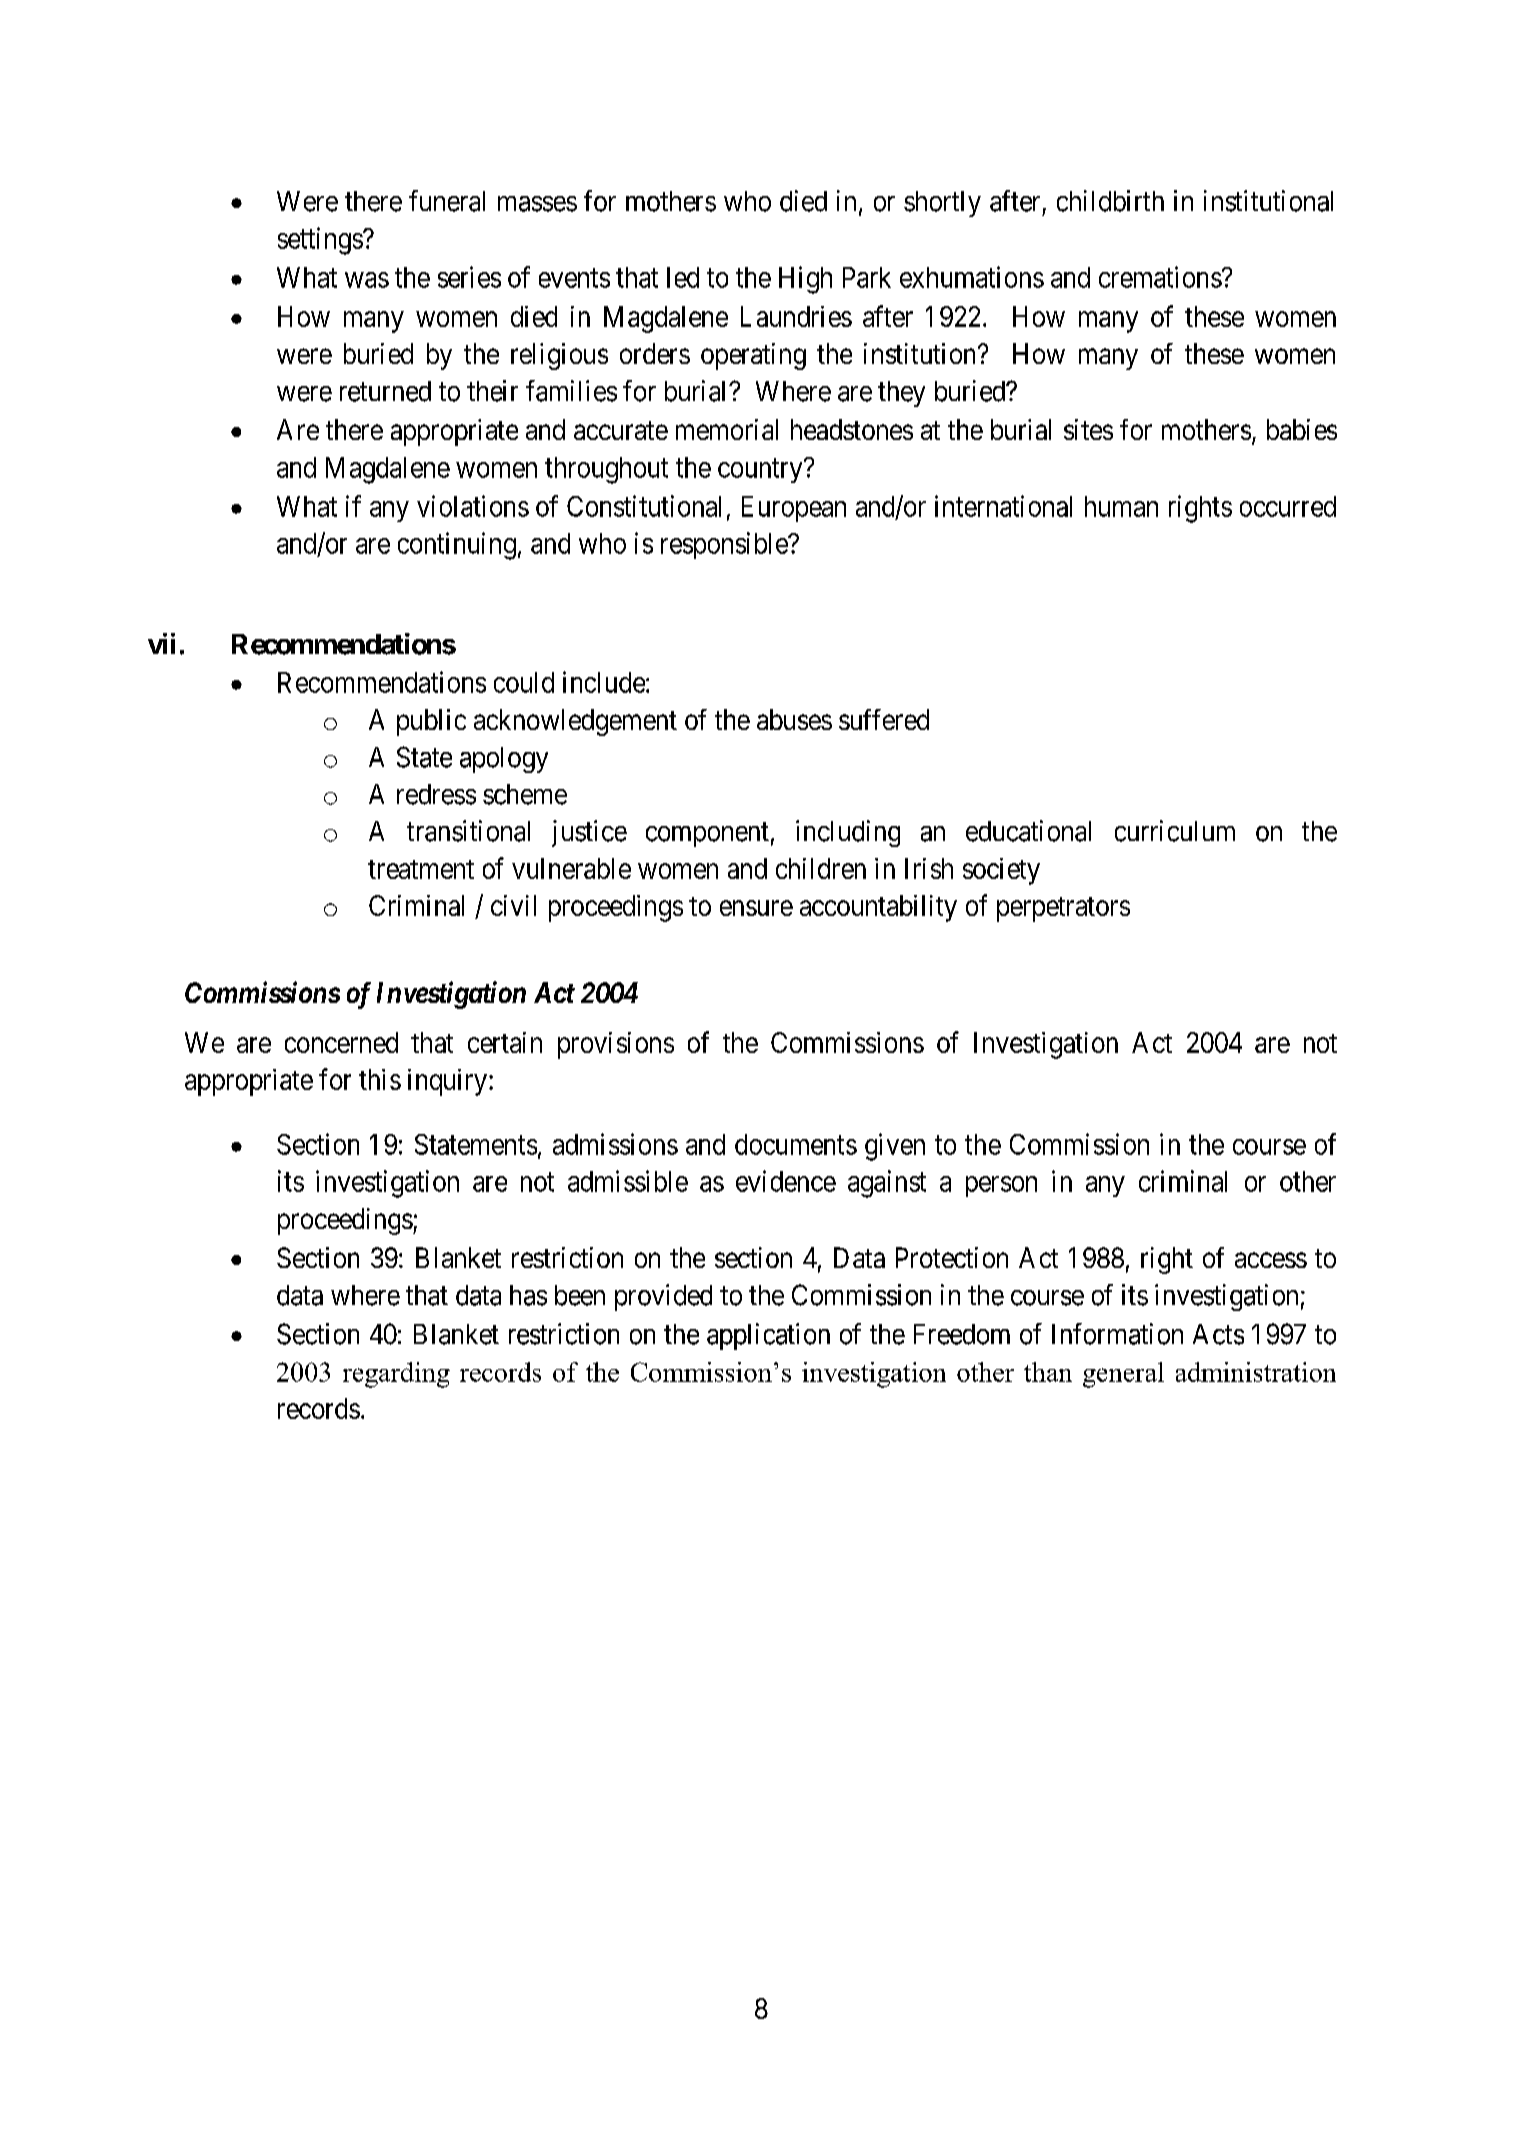 This image has width=1521, height=2150. What do you see at coordinates (341, 1042) in the image?
I see `concerned` at bounding box center [341, 1042].
